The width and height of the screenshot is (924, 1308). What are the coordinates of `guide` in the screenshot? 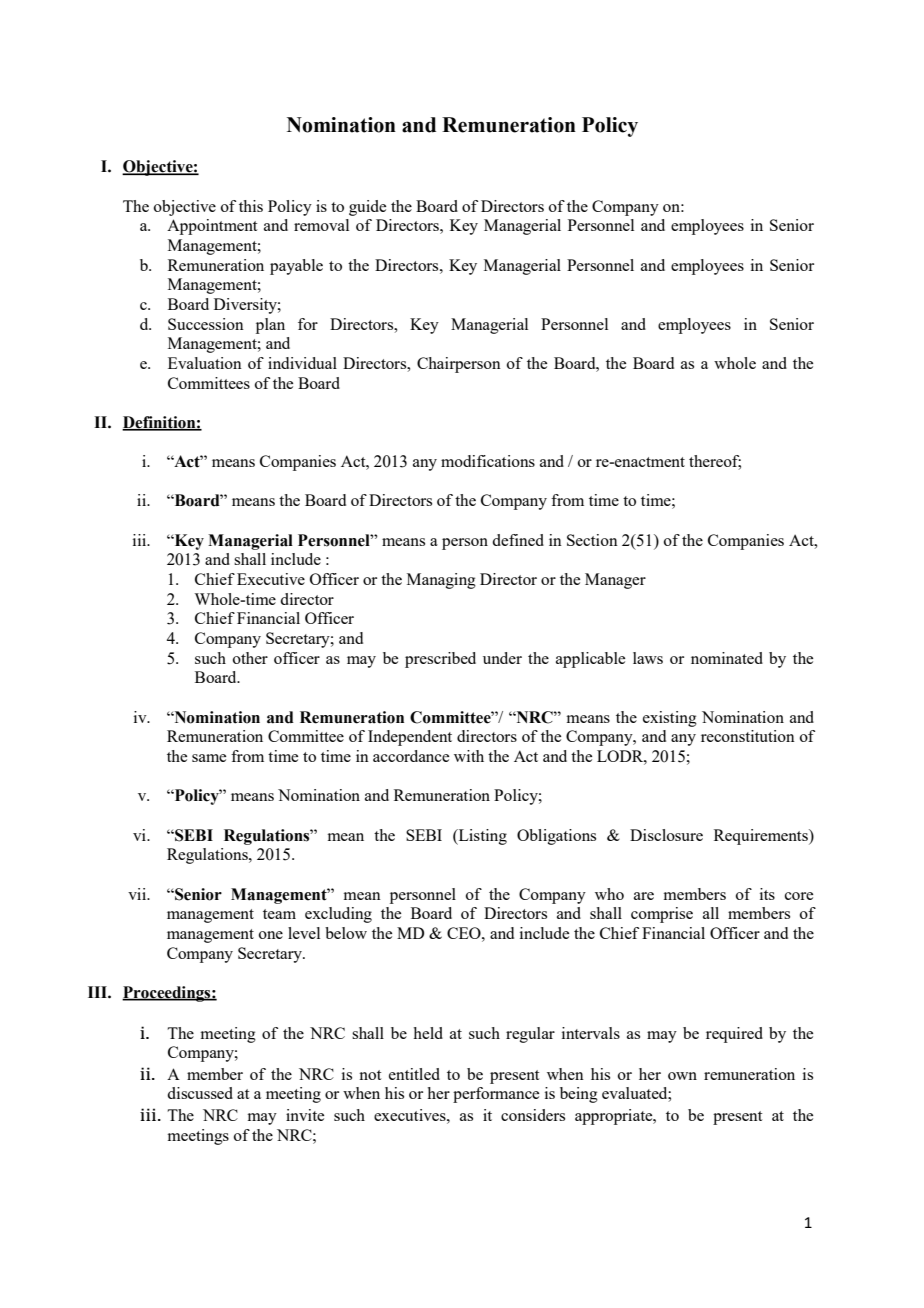 It's located at (367, 208).
